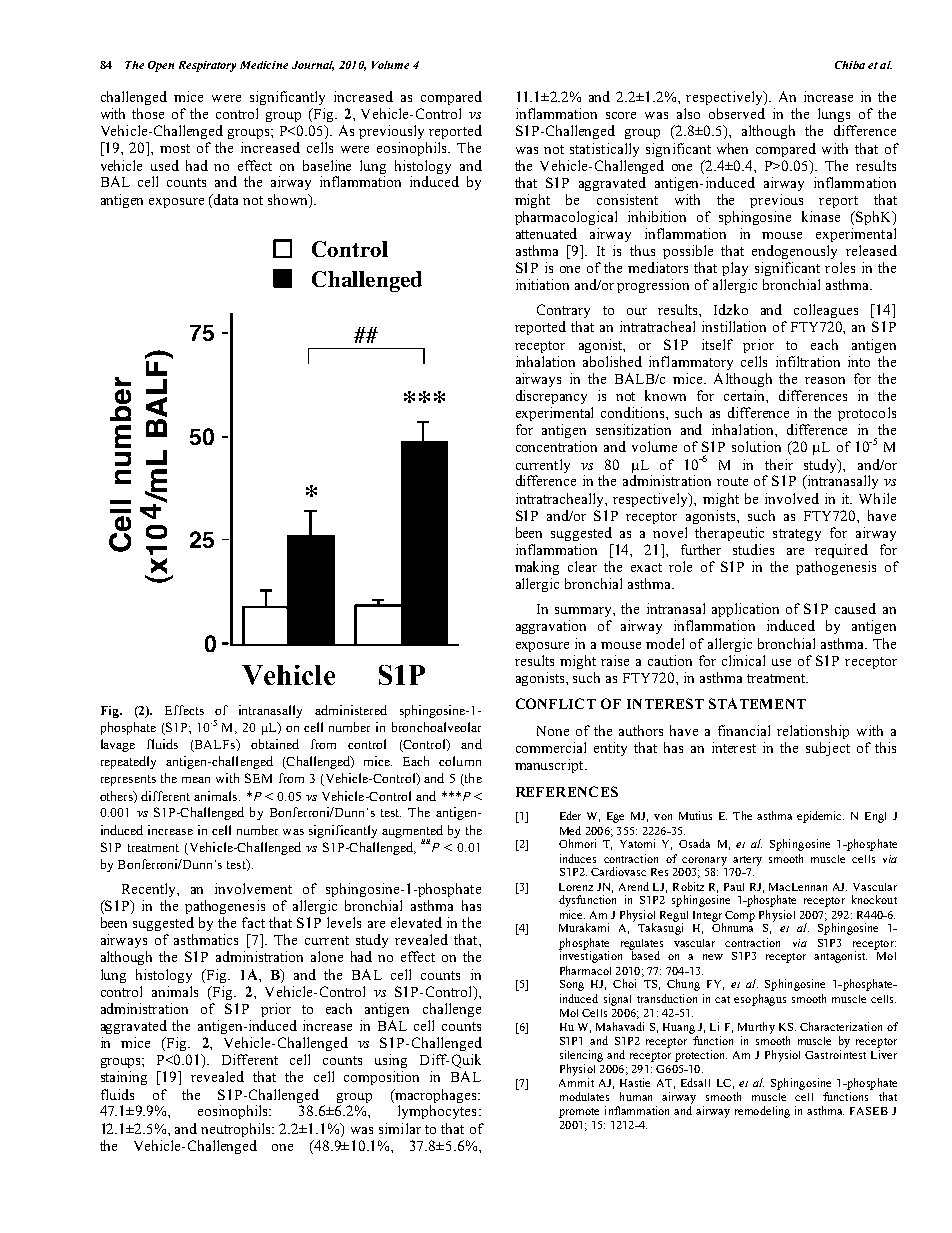 The height and width of the screenshot is (1233, 952). Describe the element at coordinates (828, 749) in the screenshot. I see `subject` at that location.
